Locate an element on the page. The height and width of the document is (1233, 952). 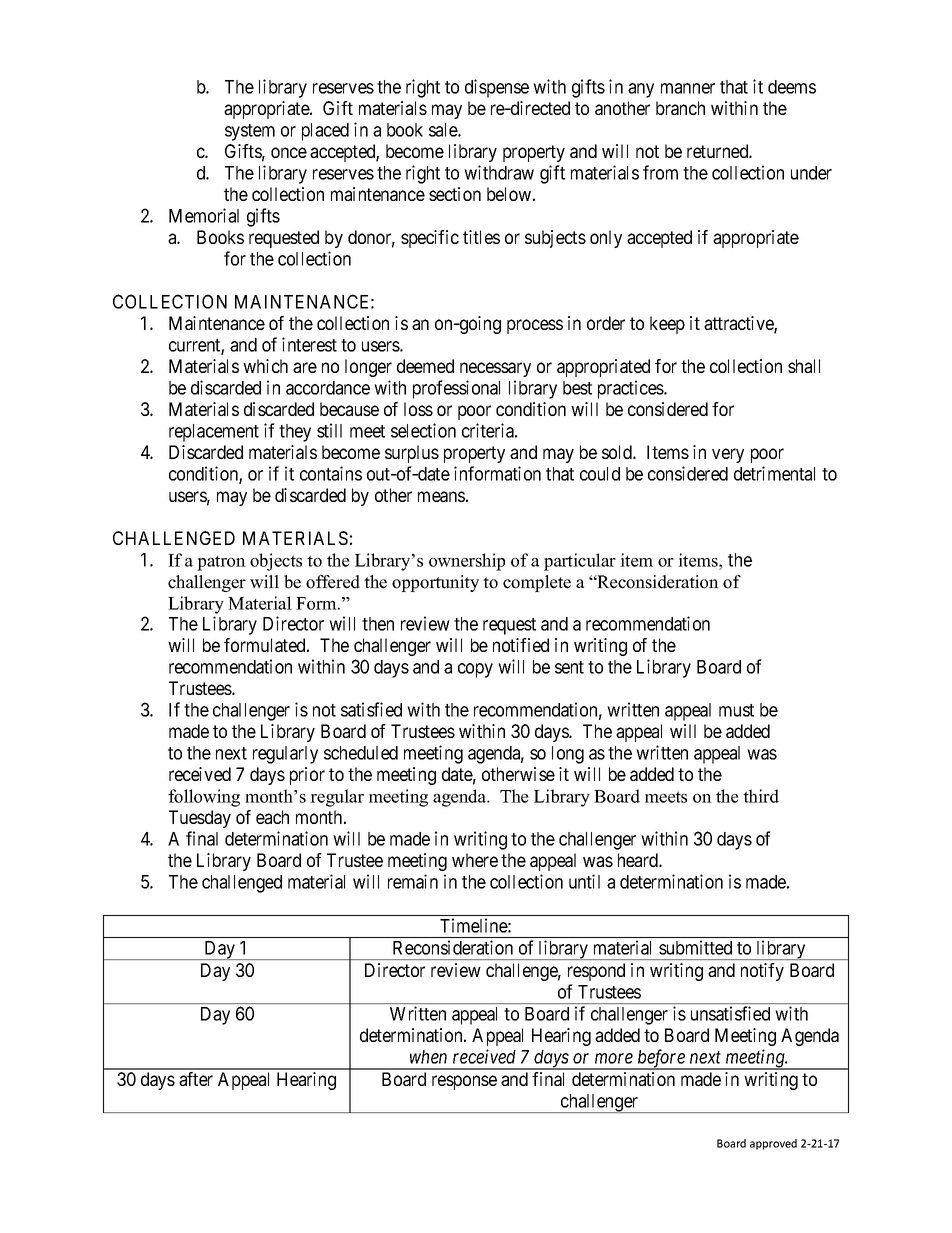
prior is located at coordinates (307, 776).
